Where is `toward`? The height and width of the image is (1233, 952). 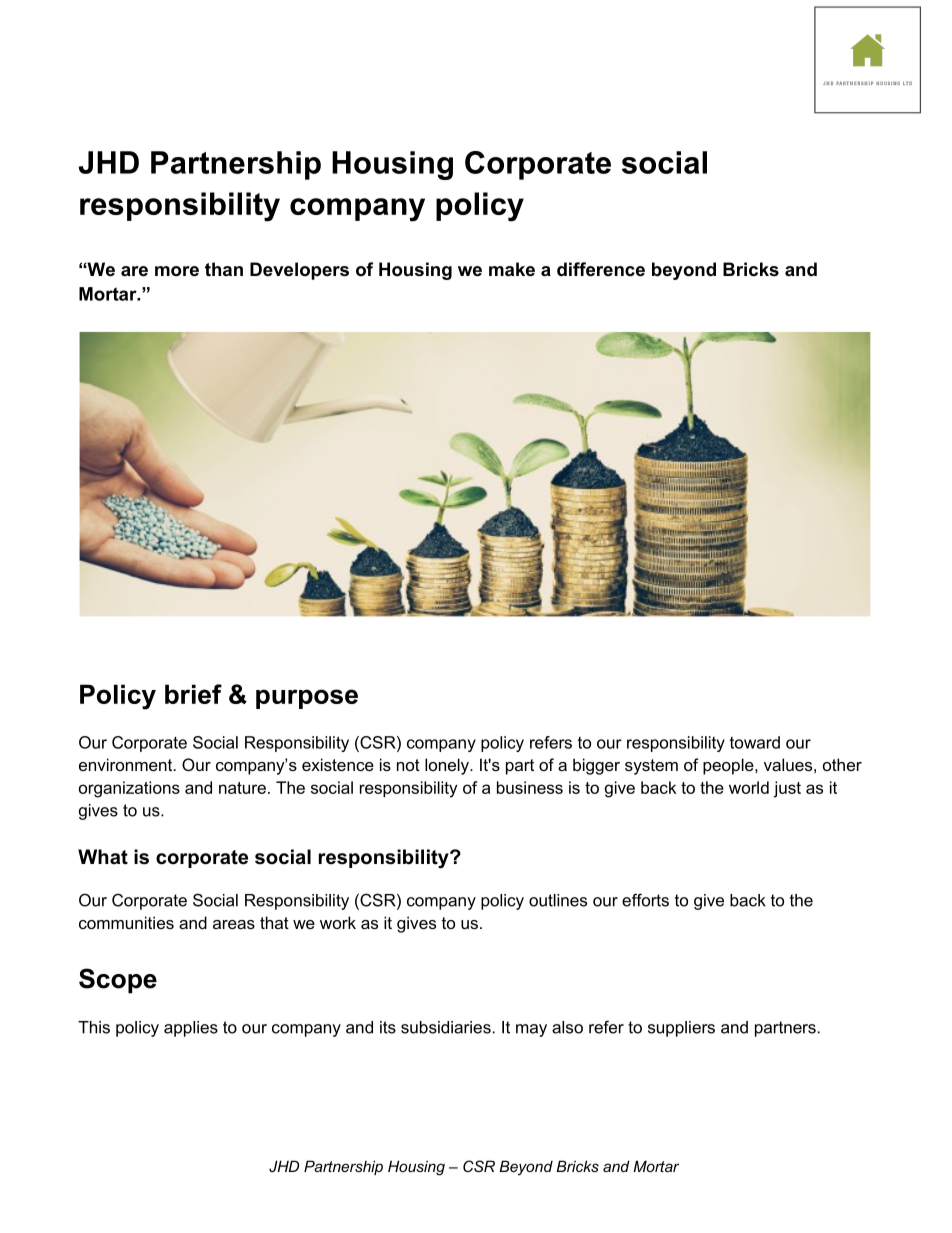 toward is located at coordinates (755, 742).
